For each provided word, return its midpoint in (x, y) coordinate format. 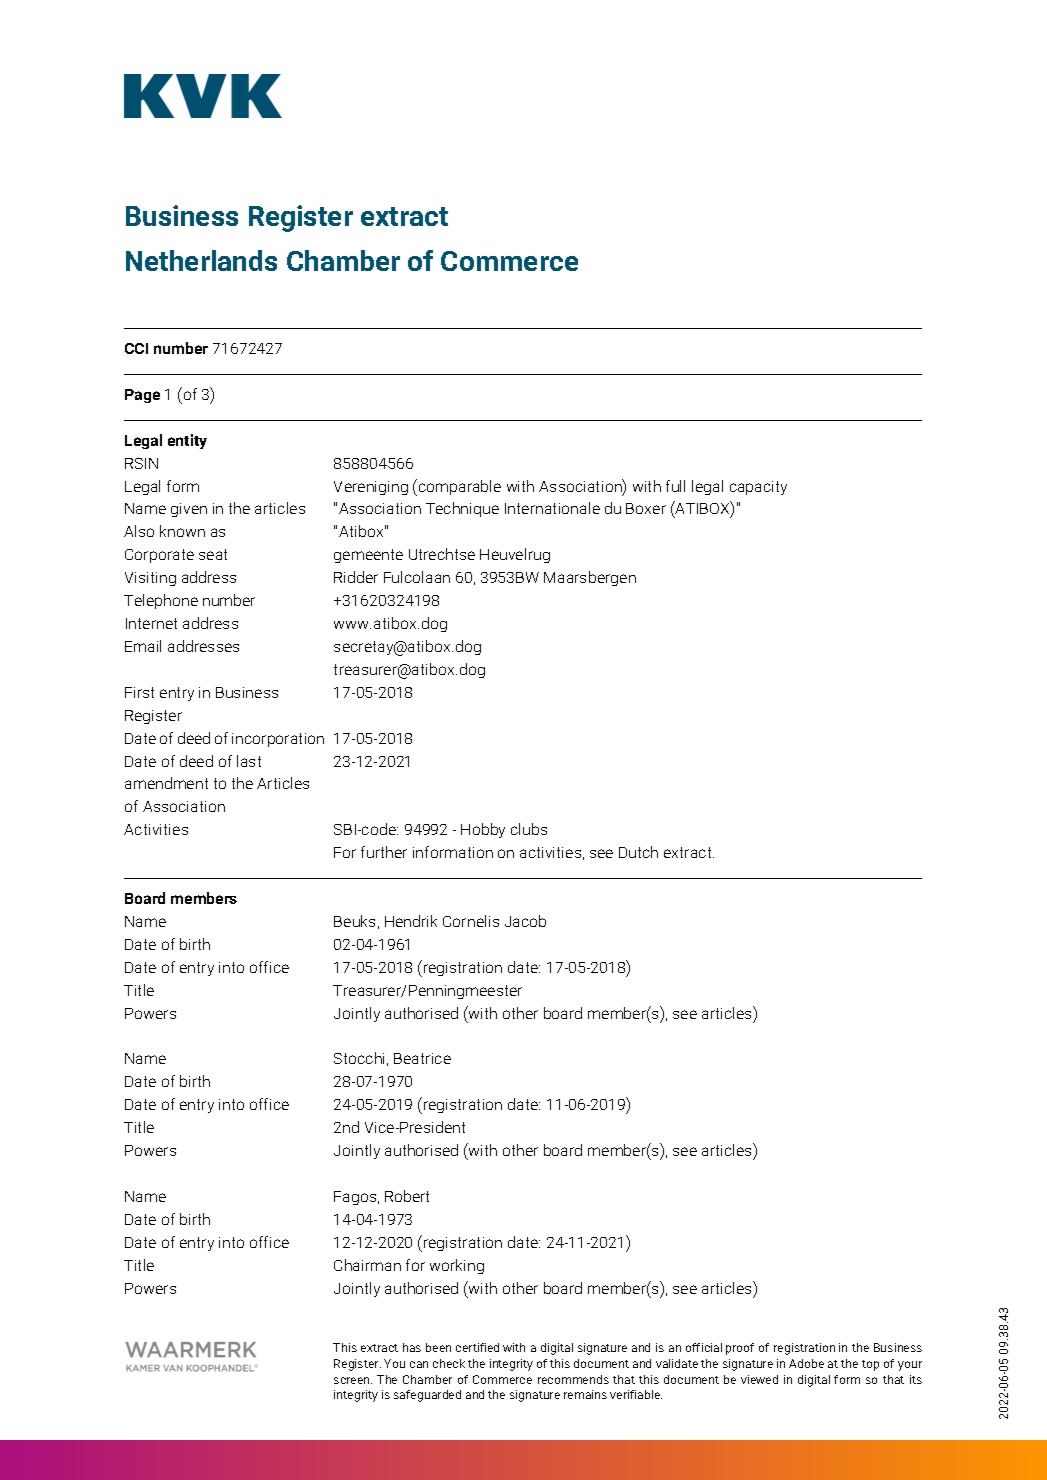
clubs (529, 829)
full (675, 486)
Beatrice (422, 1058)
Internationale (552, 508)
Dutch (638, 852)
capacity (758, 488)
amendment (166, 783)
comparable (460, 487)
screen (353, 1380)
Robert (407, 1196)
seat (213, 554)
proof (740, 1349)
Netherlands (201, 260)
